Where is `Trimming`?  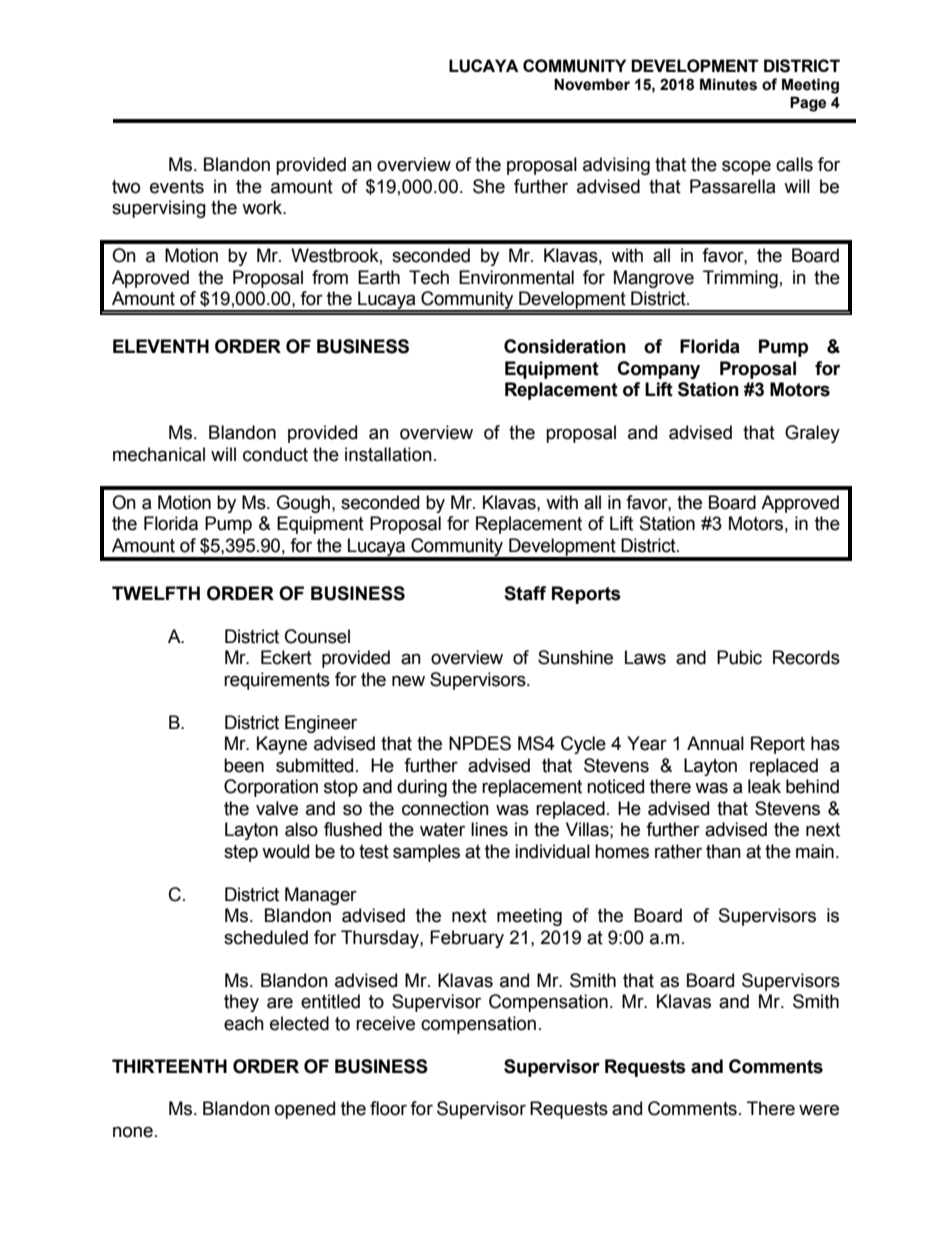
Trimming is located at coordinates (740, 279).
